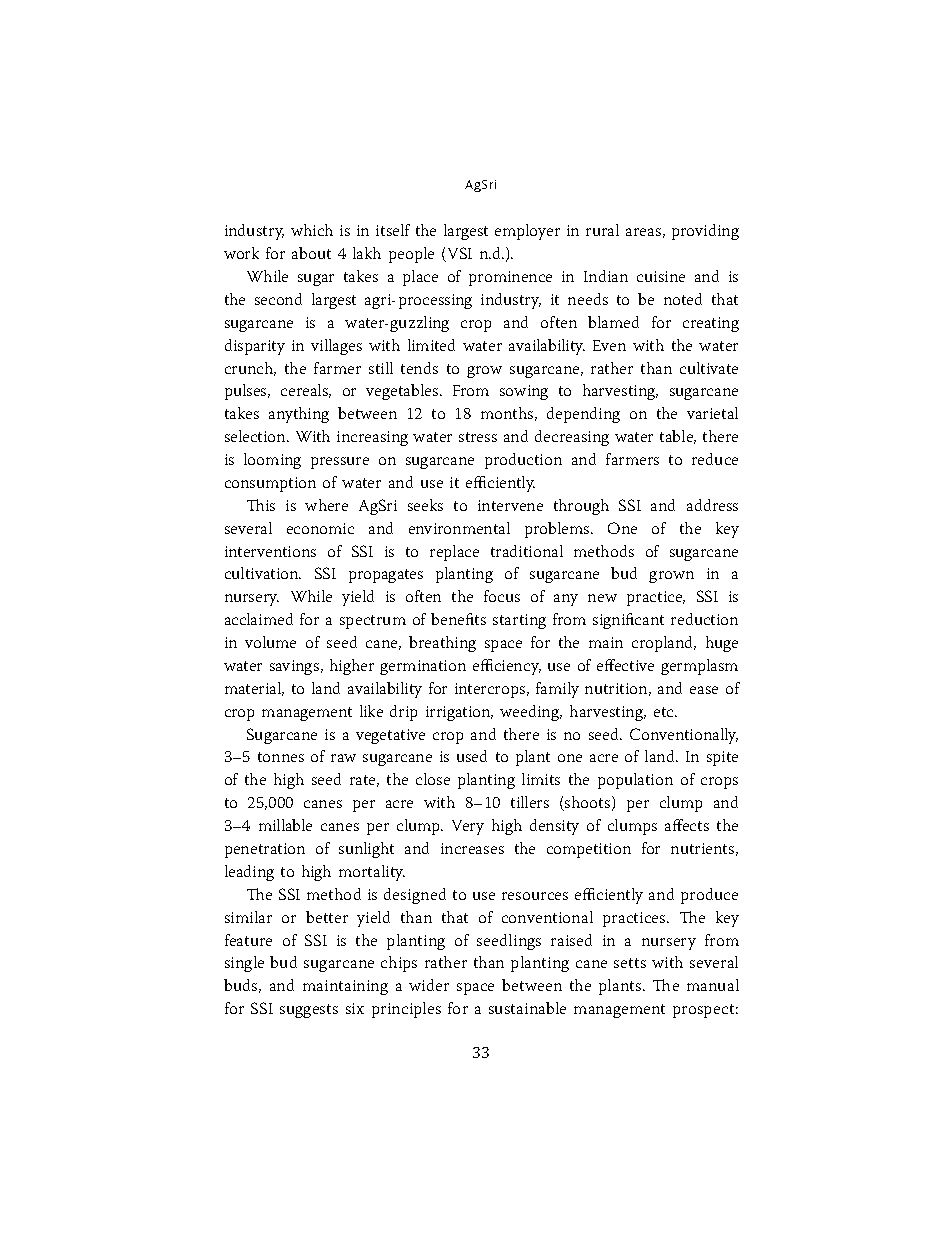 This document has width=952, height=1233. Describe the element at coordinates (502, 596) in the document. I see `focus` at that location.
